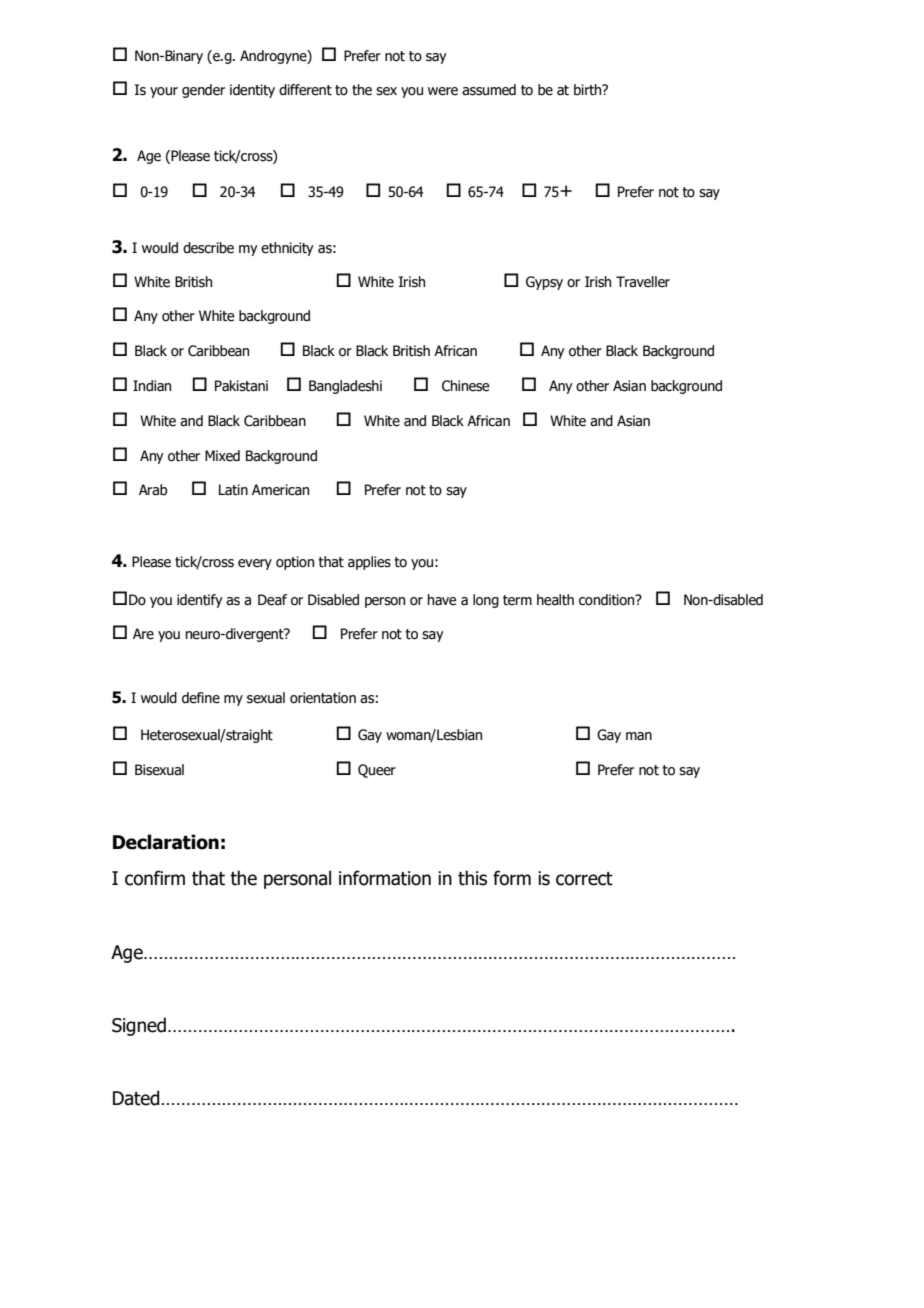 The image size is (924, 1308). Describe the element at coordinates (377, 771) in the page. I see `Queer` at that location.
